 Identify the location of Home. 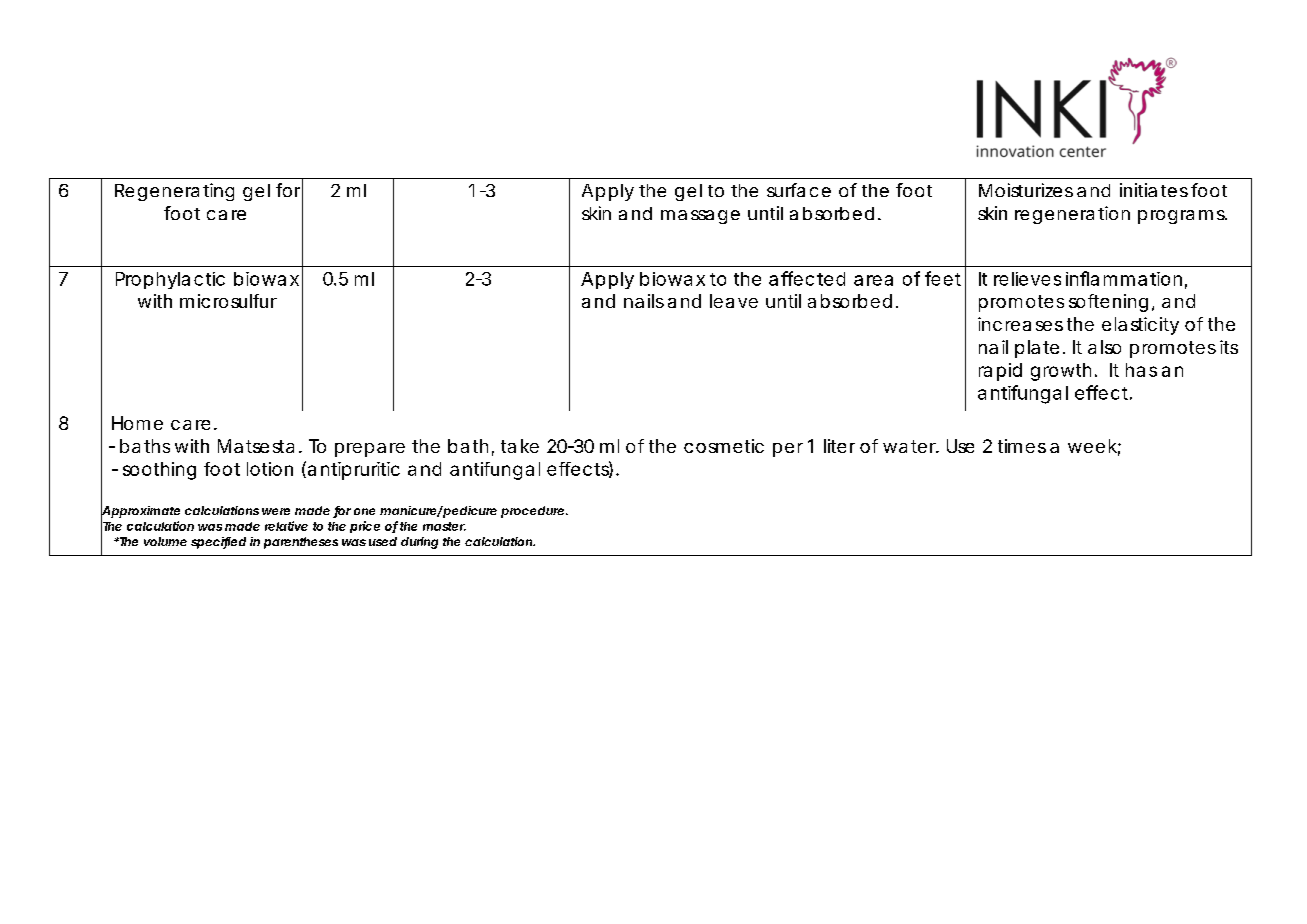
(137, 423).
